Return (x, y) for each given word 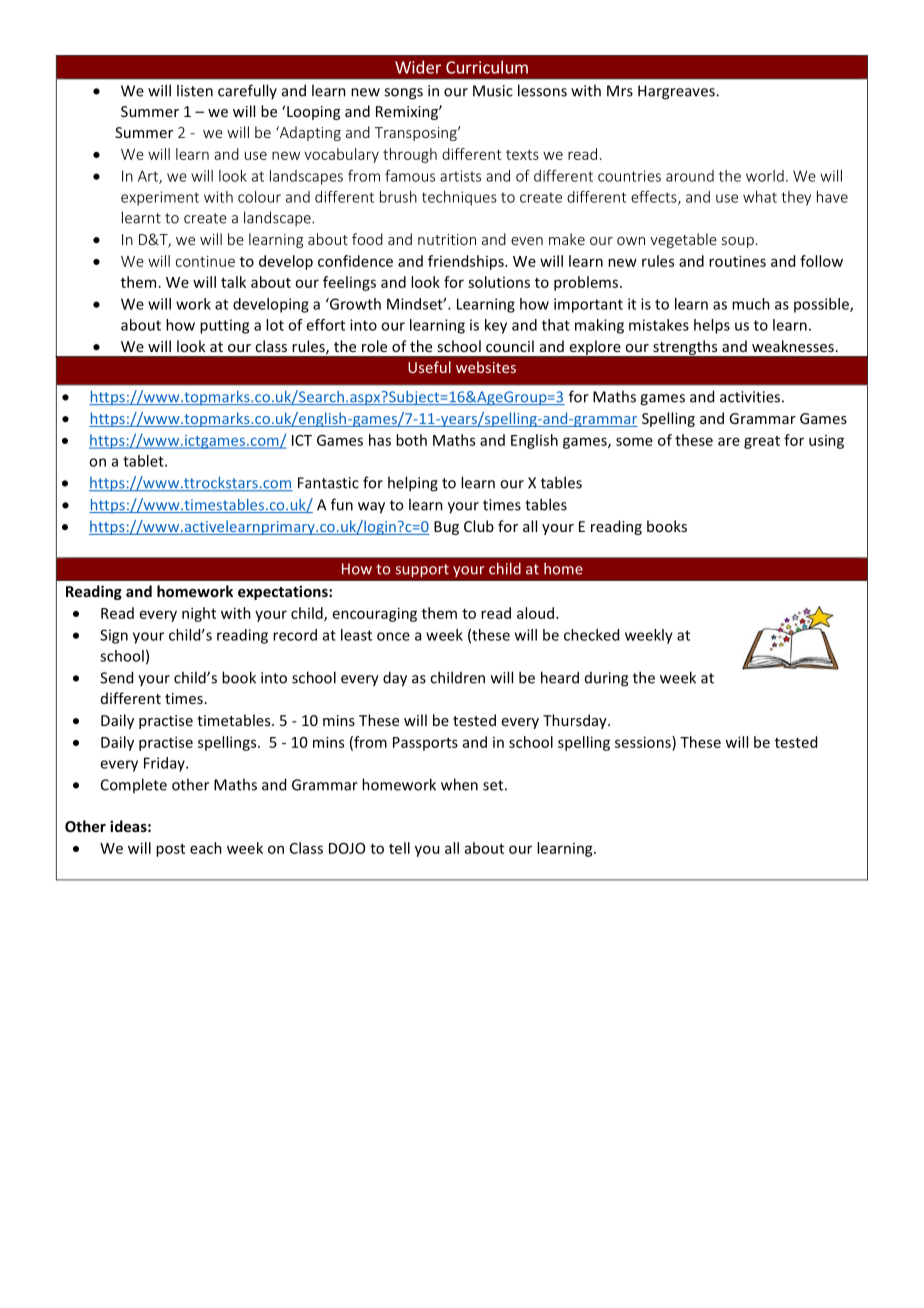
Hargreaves (677, 92)
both (411, 440)
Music (493, 91)
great (762, 442)
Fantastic (328, 483)
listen (195, 90)
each (206, 848)
